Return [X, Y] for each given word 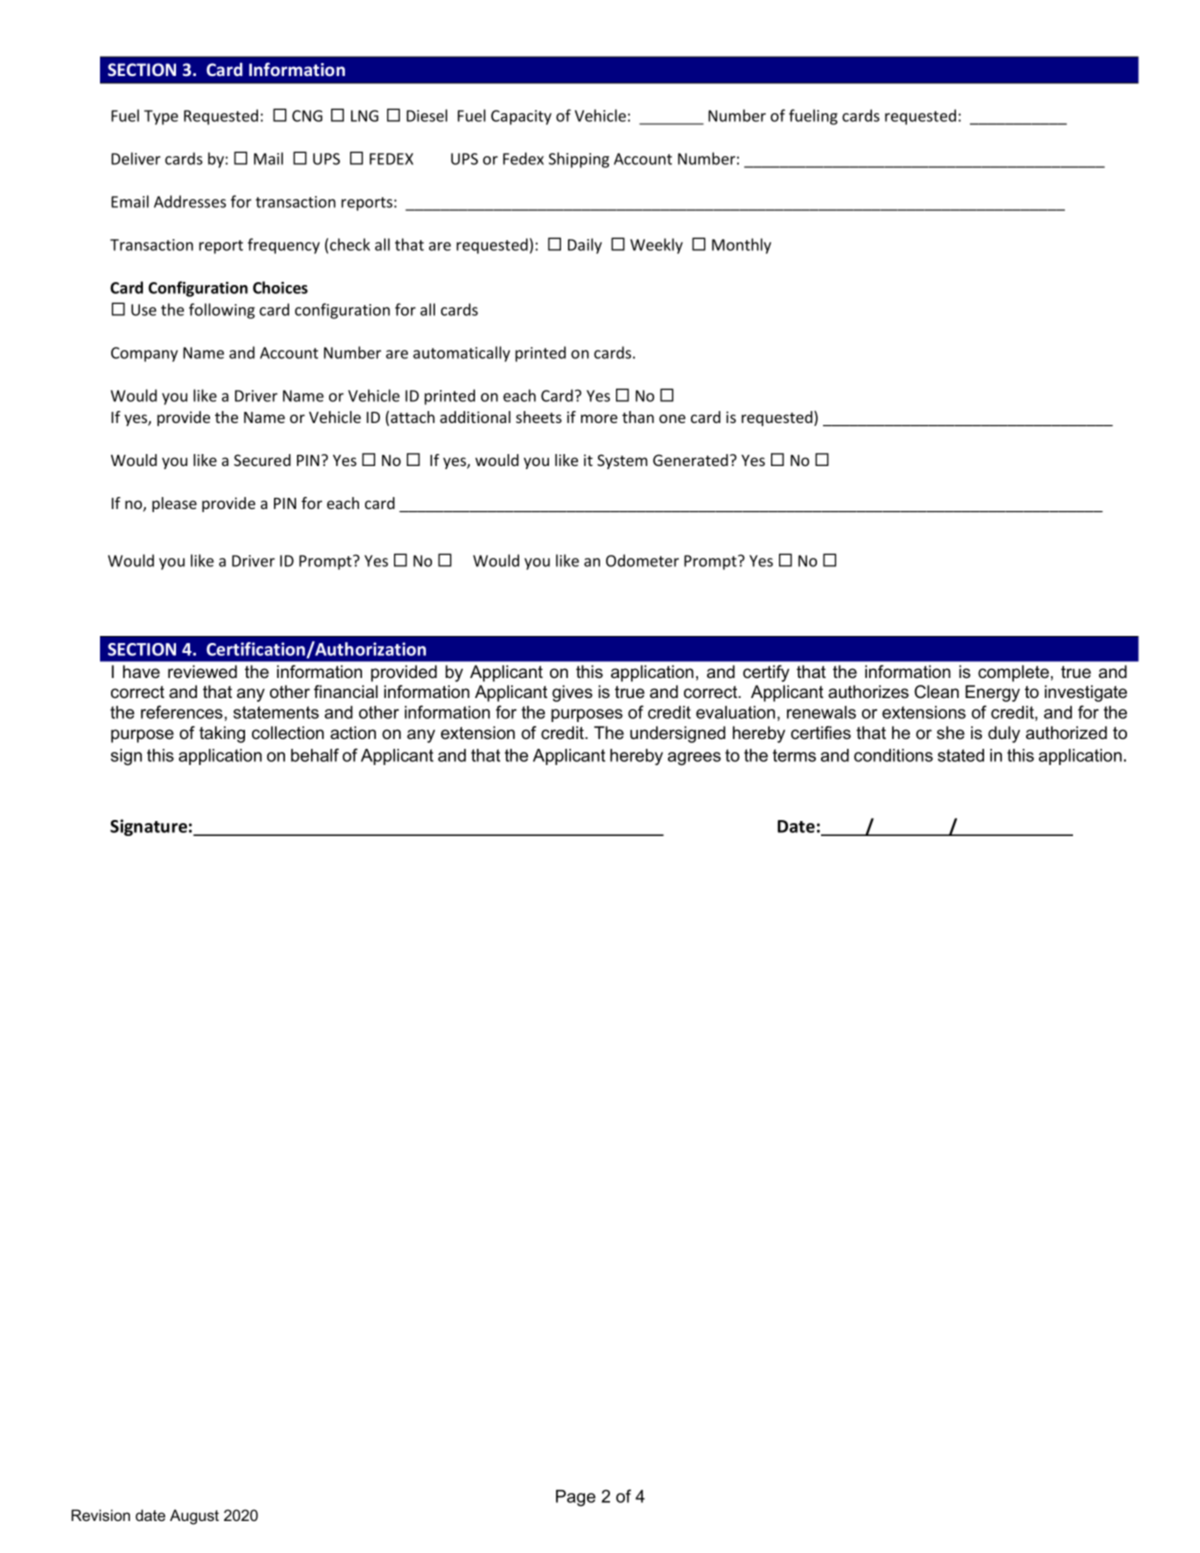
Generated [690, 460]
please [174, 504]
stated [961, 755]
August [194, 1517]
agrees [694, 759]
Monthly [741, 246]
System [622, 461]
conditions [893, 755]
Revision [100, 1515]
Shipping [579, 160]
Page [576, 1498]
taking [222, 734]
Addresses [190, 201]
